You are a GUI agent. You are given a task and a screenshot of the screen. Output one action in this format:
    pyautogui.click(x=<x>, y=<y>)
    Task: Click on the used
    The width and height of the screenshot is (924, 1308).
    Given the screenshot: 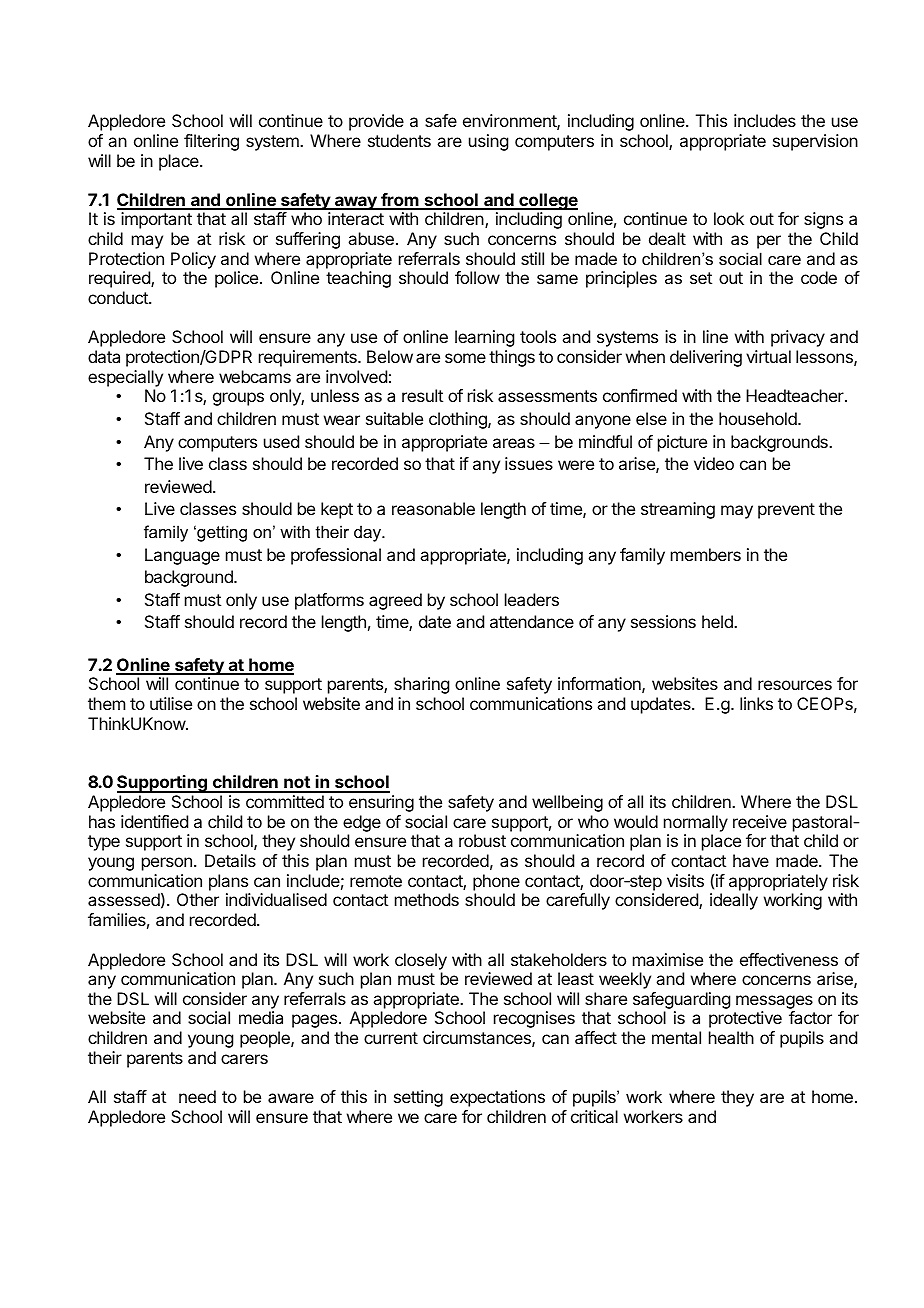 What is the action you would take?
    pyautogui.click(x=281, y=441)
